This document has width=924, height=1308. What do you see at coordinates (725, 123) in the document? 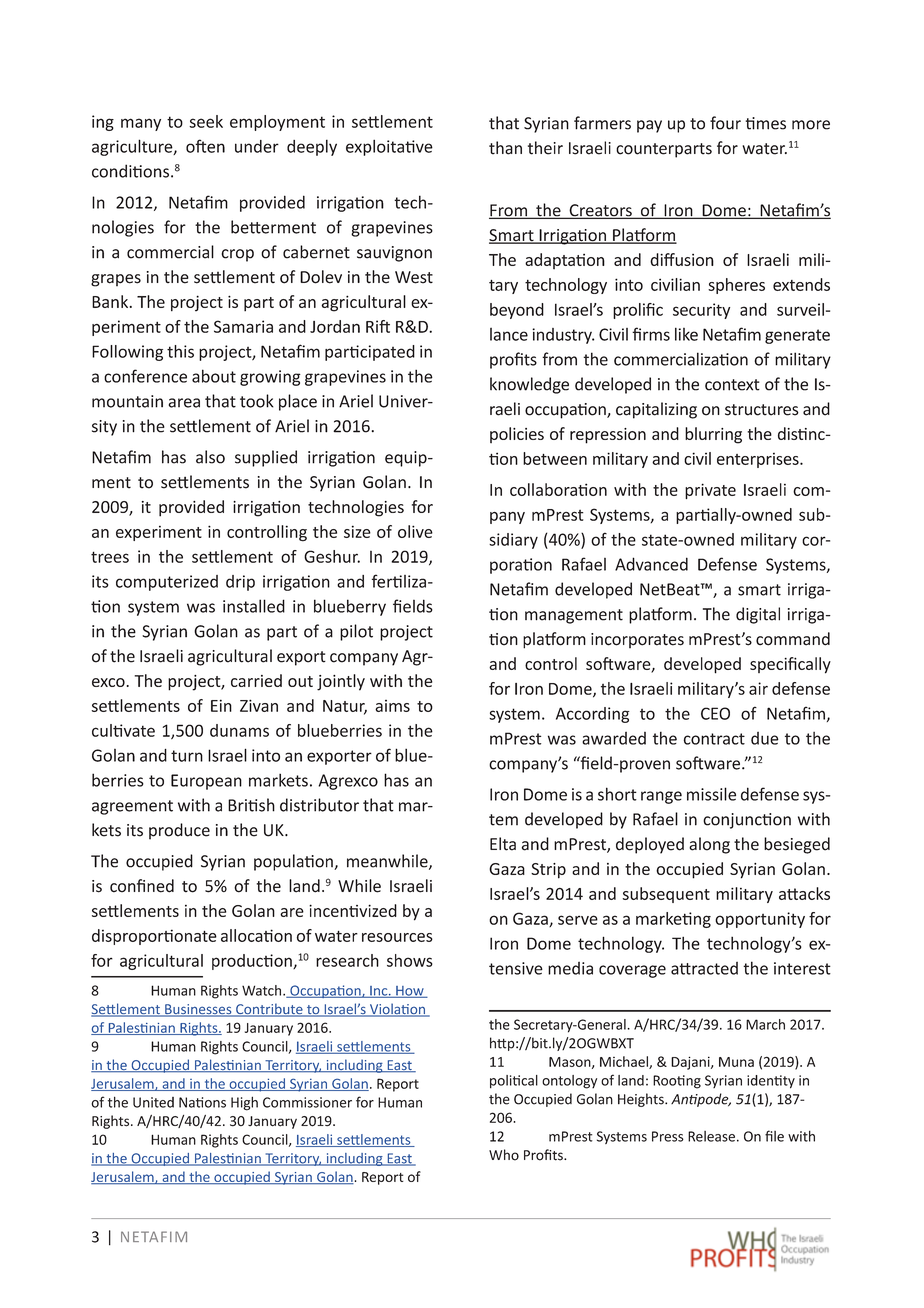
I see `four` at bounding box center [725, 123].
